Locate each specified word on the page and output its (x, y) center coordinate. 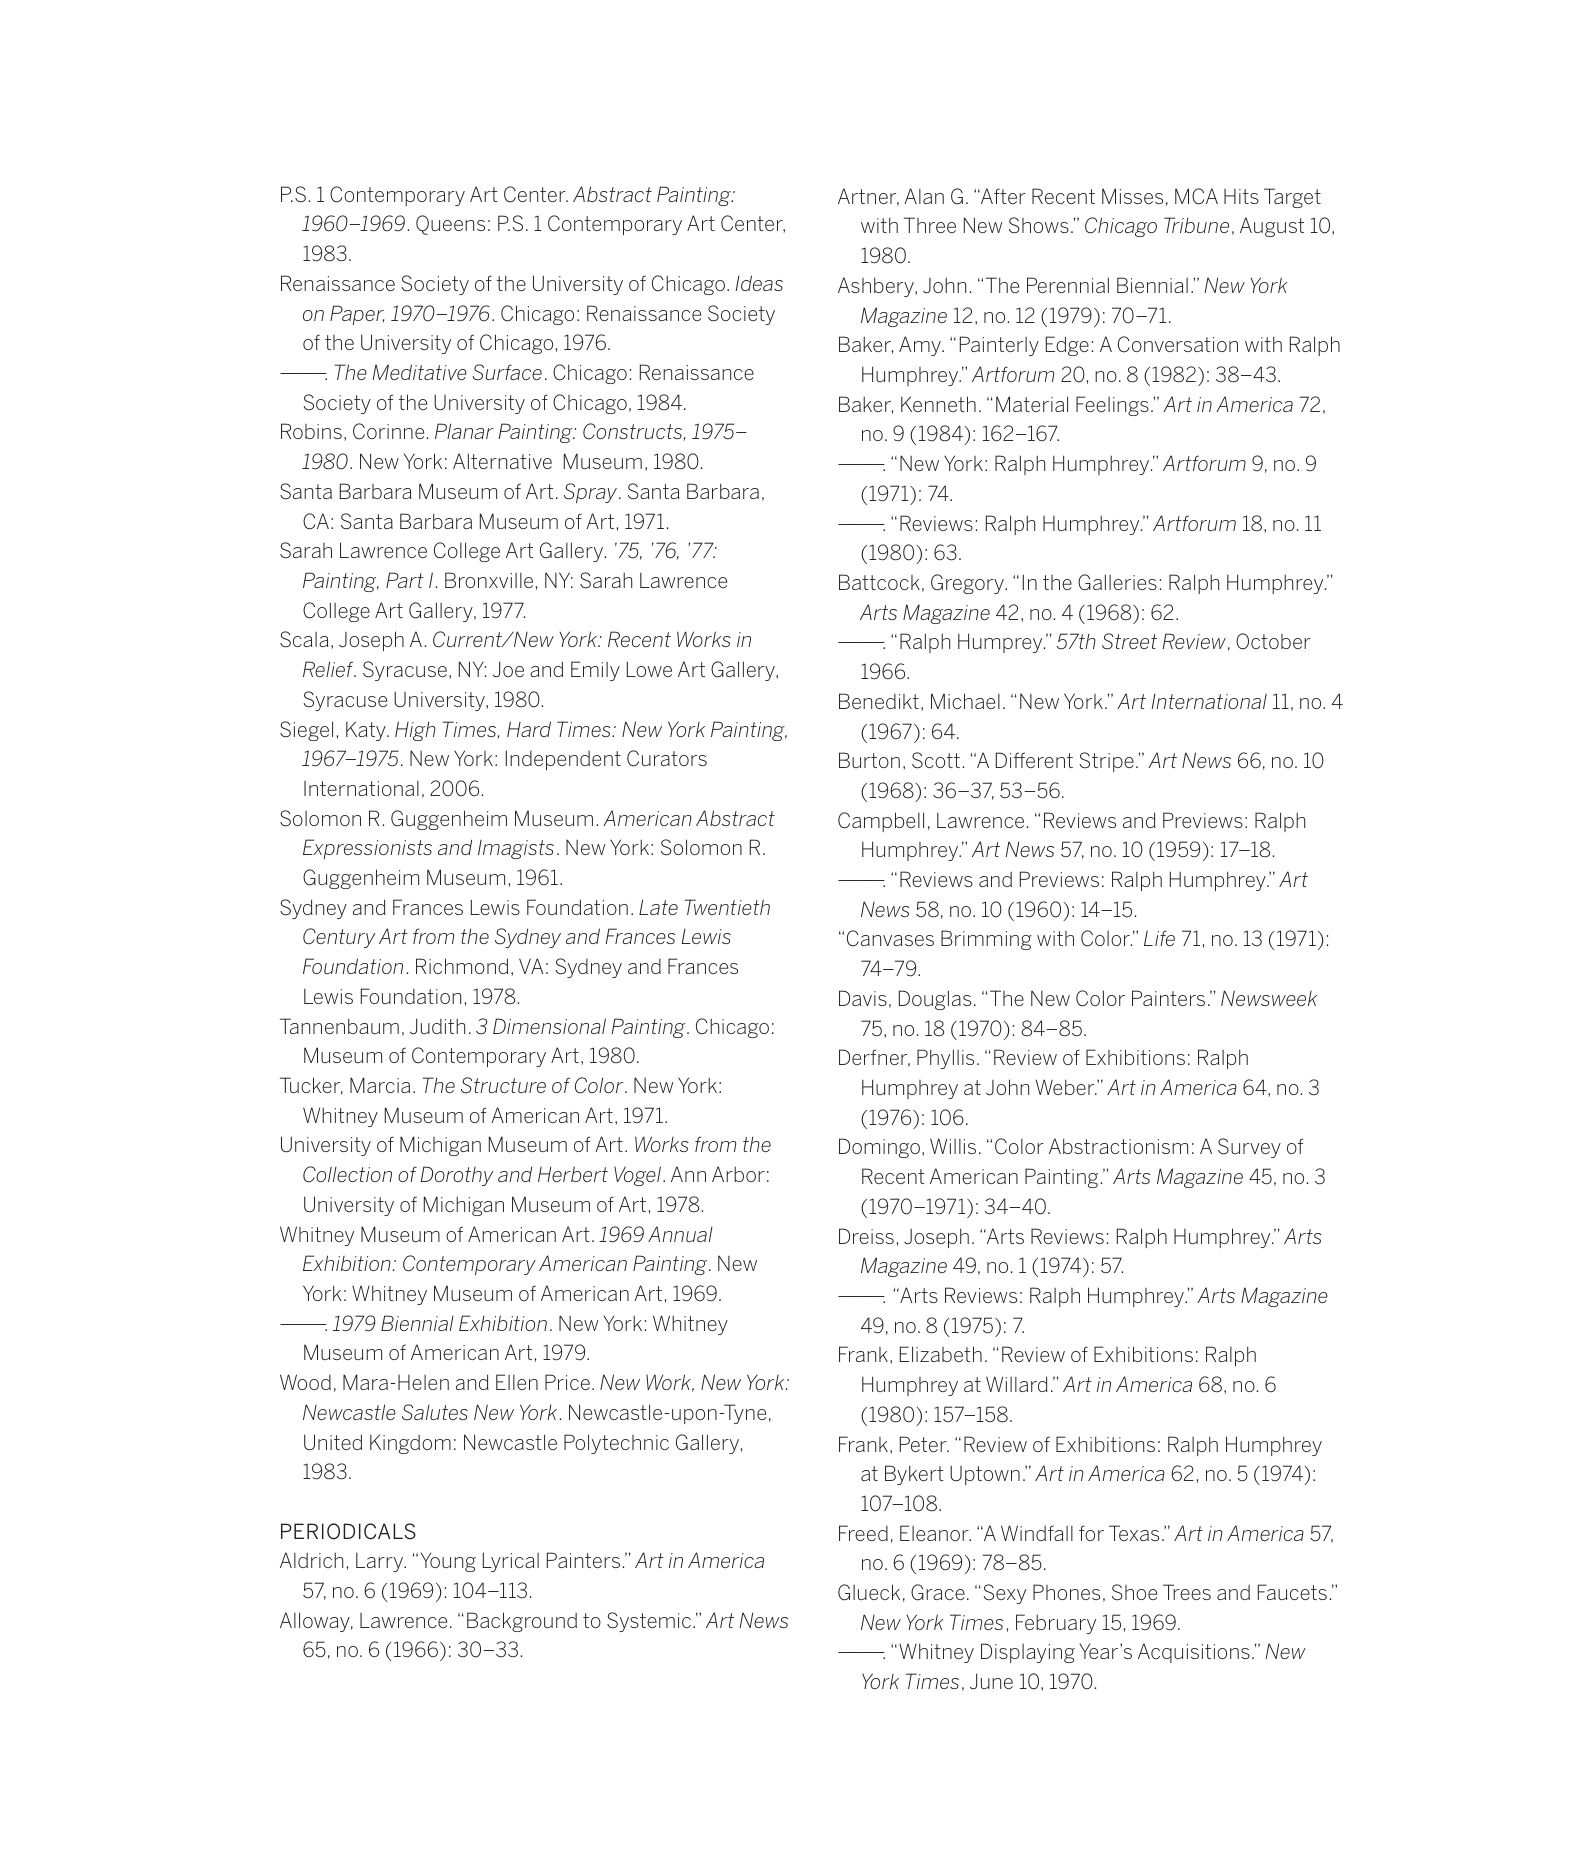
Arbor (738, 1174)
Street (1129, 641)
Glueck (869, 1592)
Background (522, 1622)
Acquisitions (1194, 1653)
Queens (450, 225)
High (415, 731)
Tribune (1196, 225)
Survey (1249, 1148)
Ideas (759, 283)
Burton (869, 760)
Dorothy (457, 1176)
